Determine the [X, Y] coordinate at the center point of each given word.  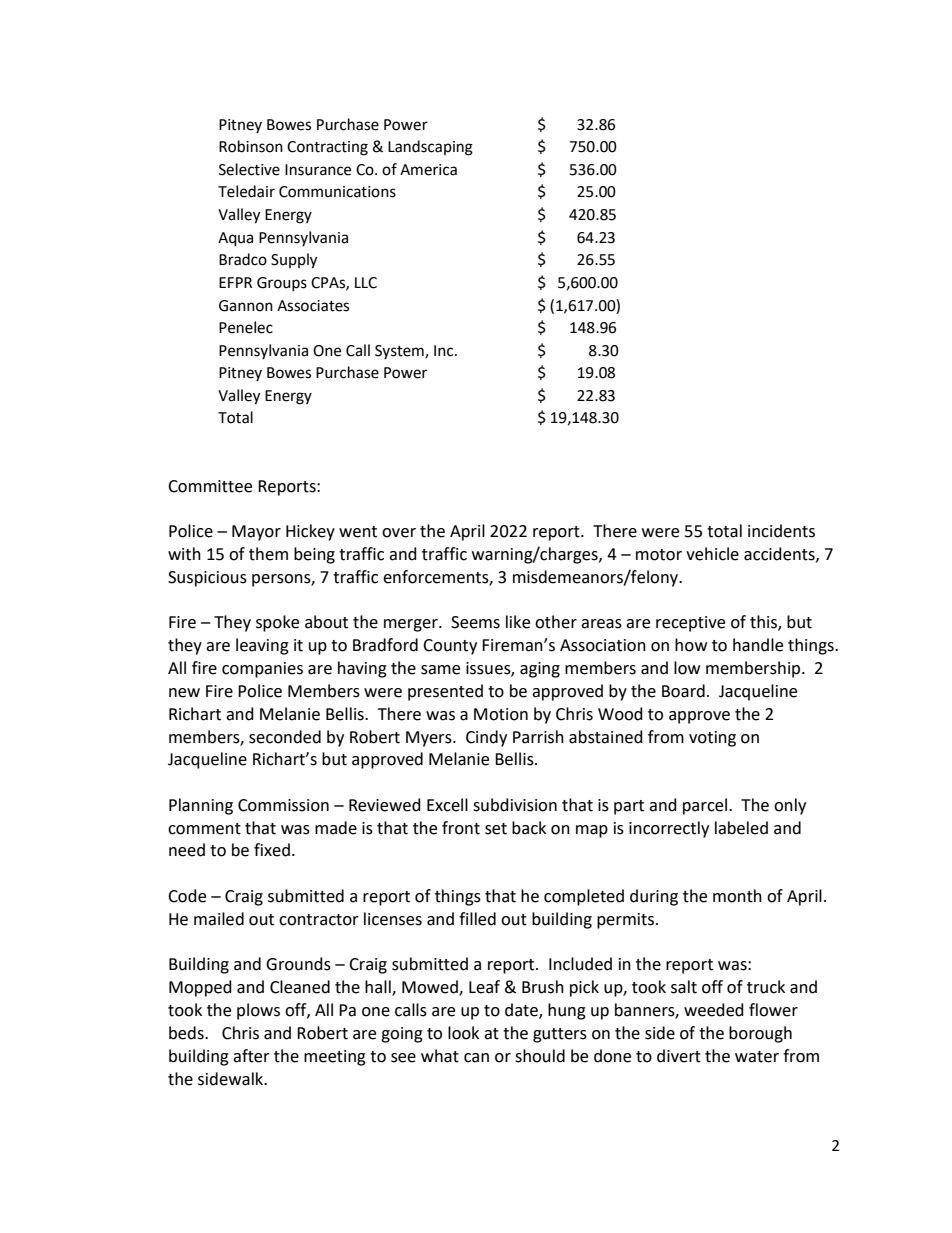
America [428, 170]
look [463, 1033]
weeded [714, 1010]
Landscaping [430, 148]
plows [258, 1011]
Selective [249, 169]
